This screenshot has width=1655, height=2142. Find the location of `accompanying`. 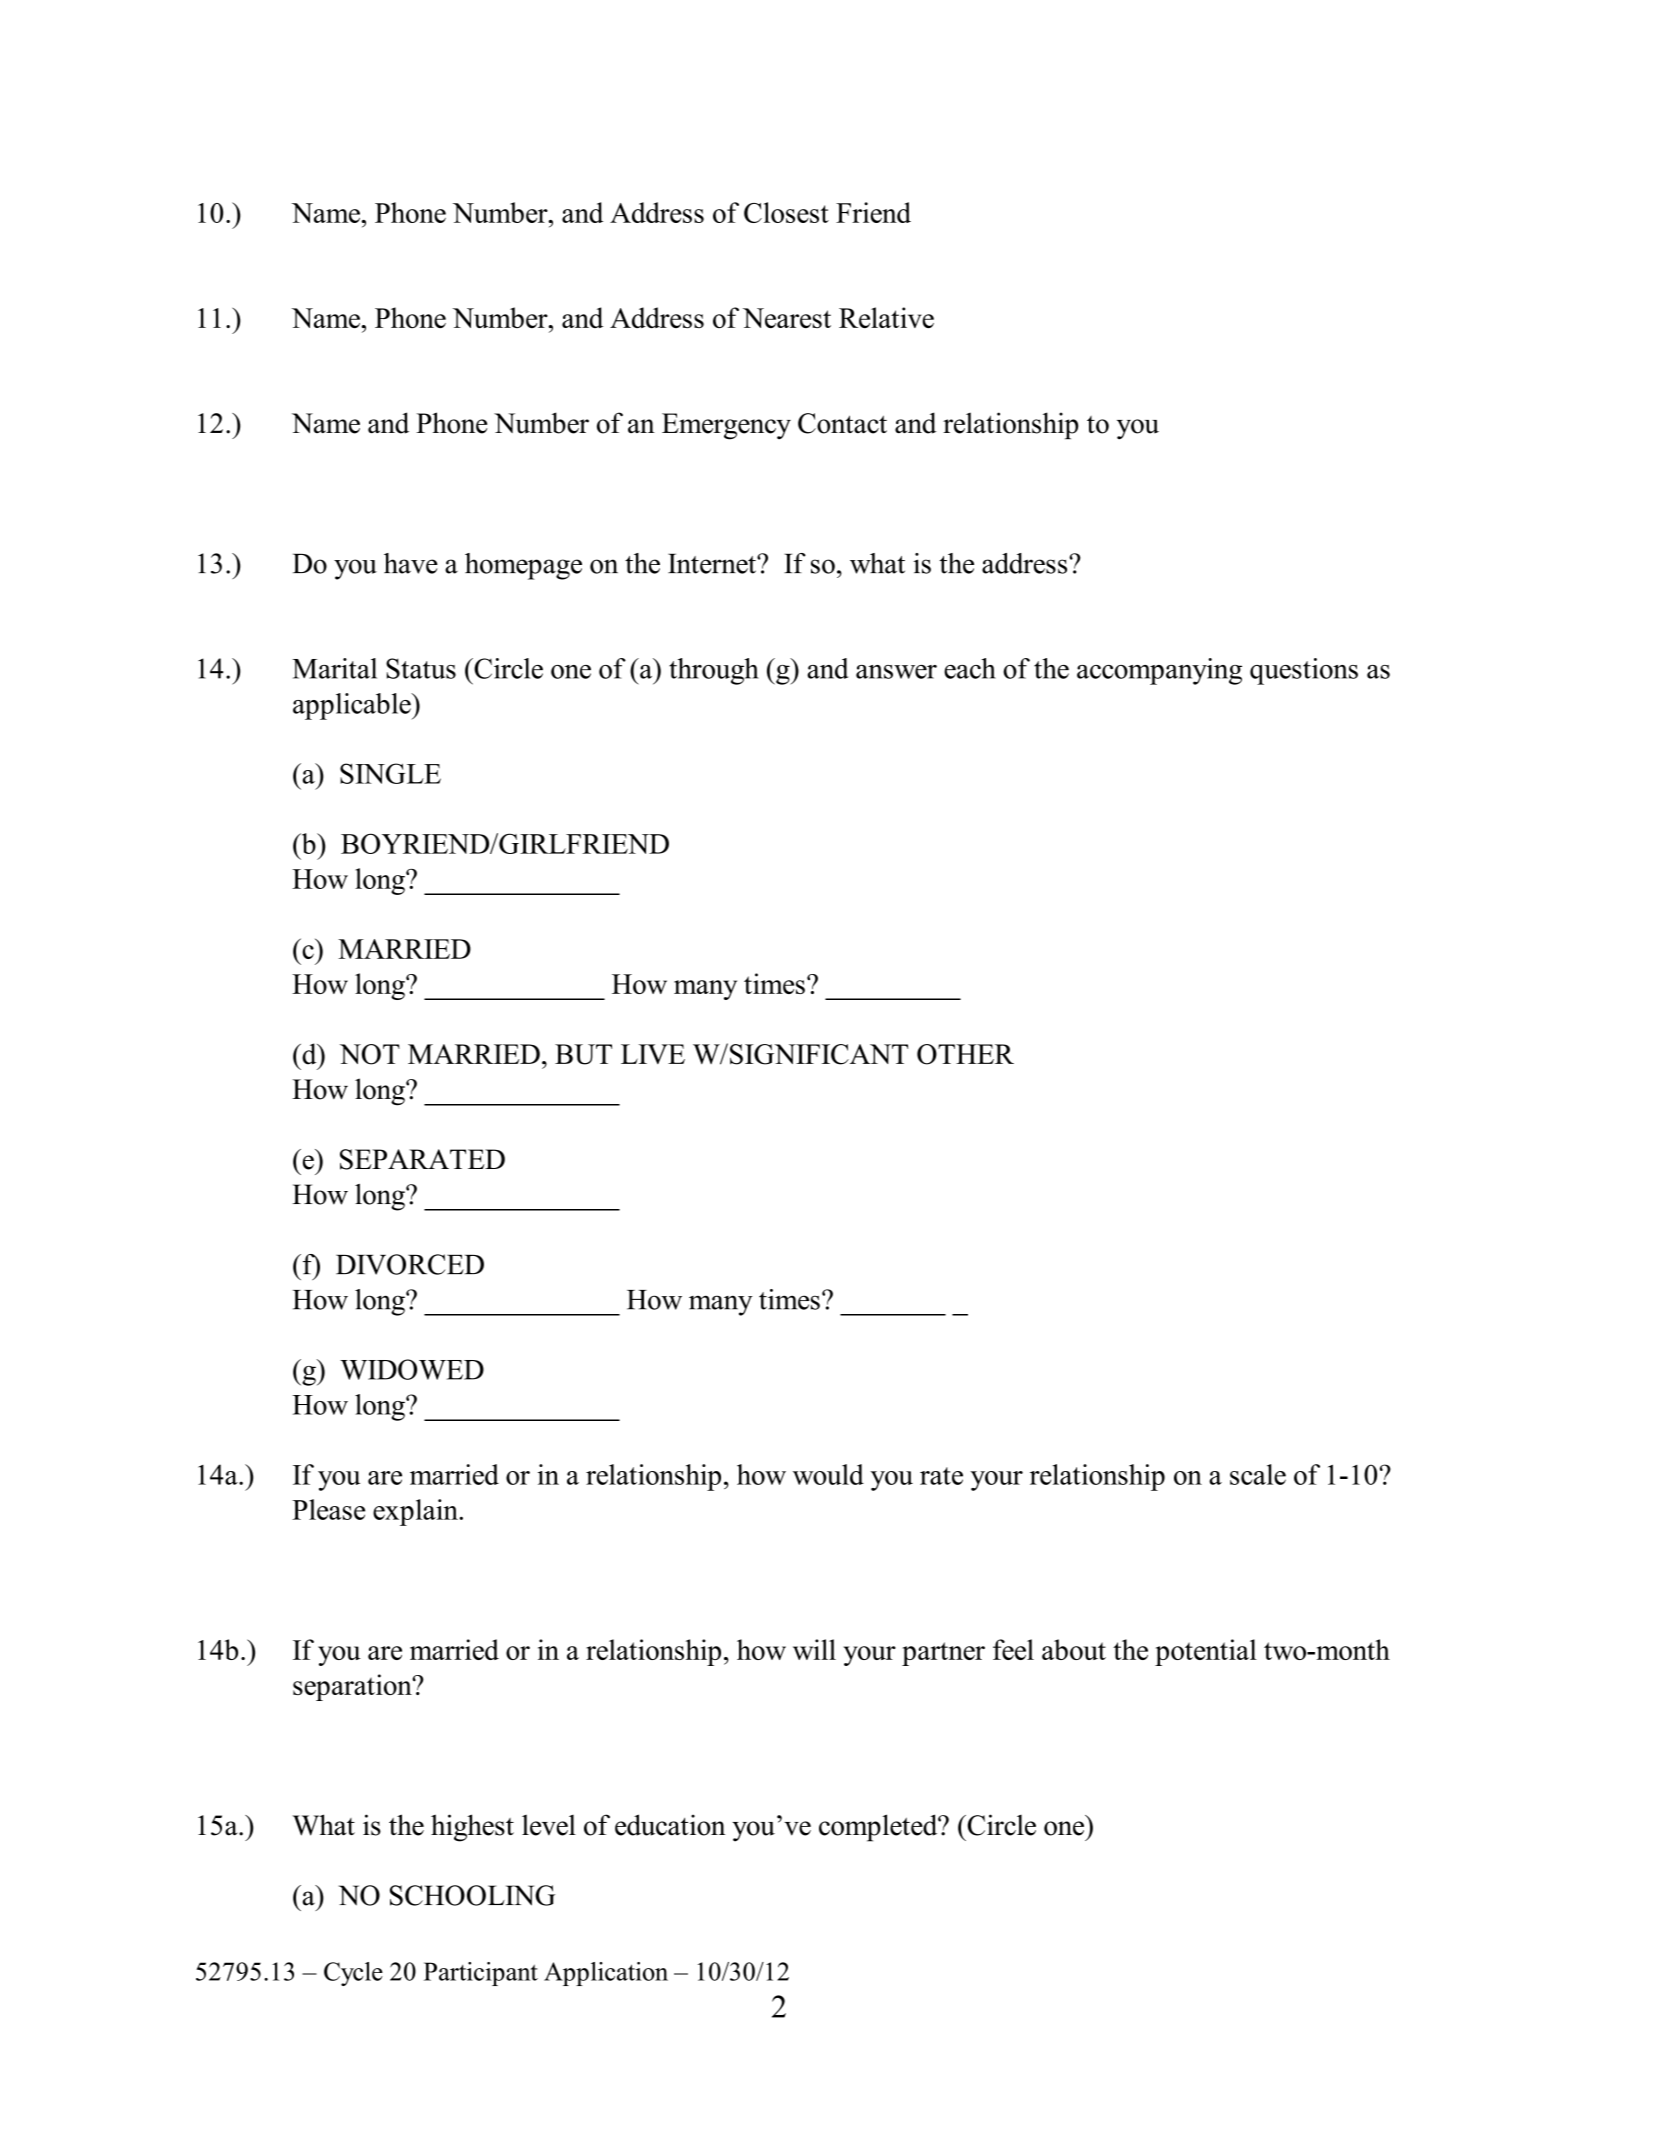

accompanying is located at coordinates (1159, 671).
